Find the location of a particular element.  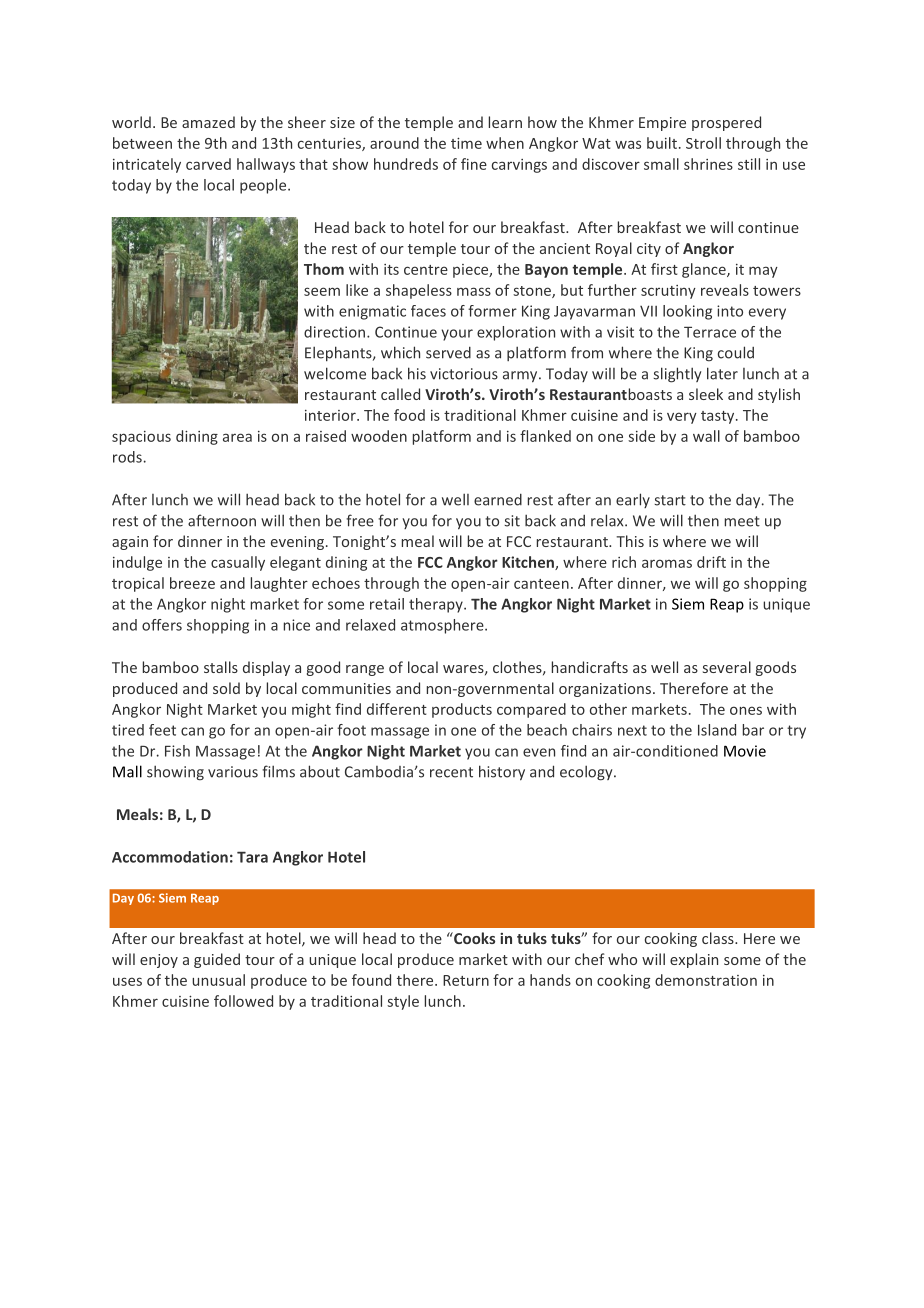

Stroll is located at coordinates (703, 143).
